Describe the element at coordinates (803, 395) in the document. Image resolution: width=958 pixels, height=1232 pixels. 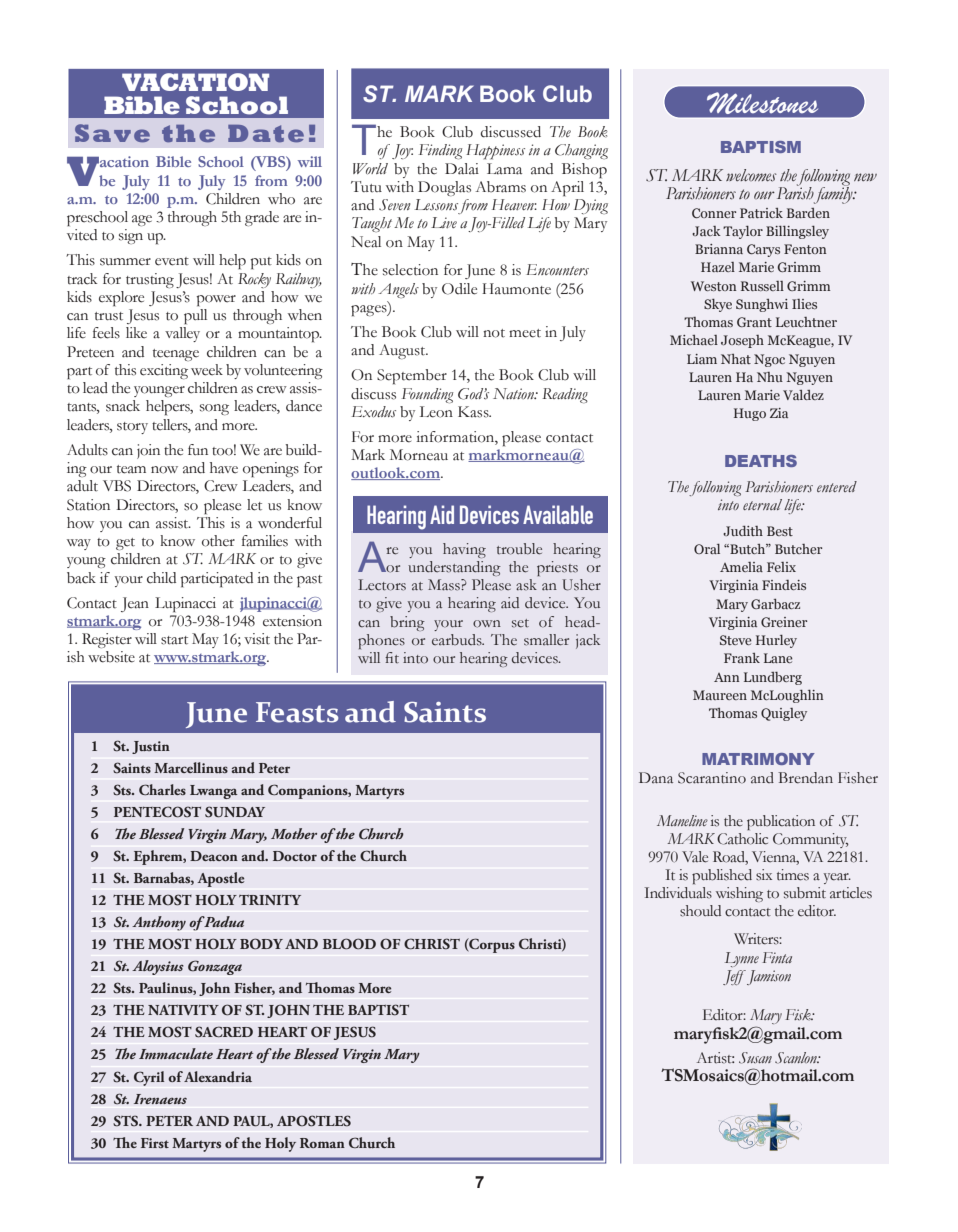
I see `Valdez` at that location.
